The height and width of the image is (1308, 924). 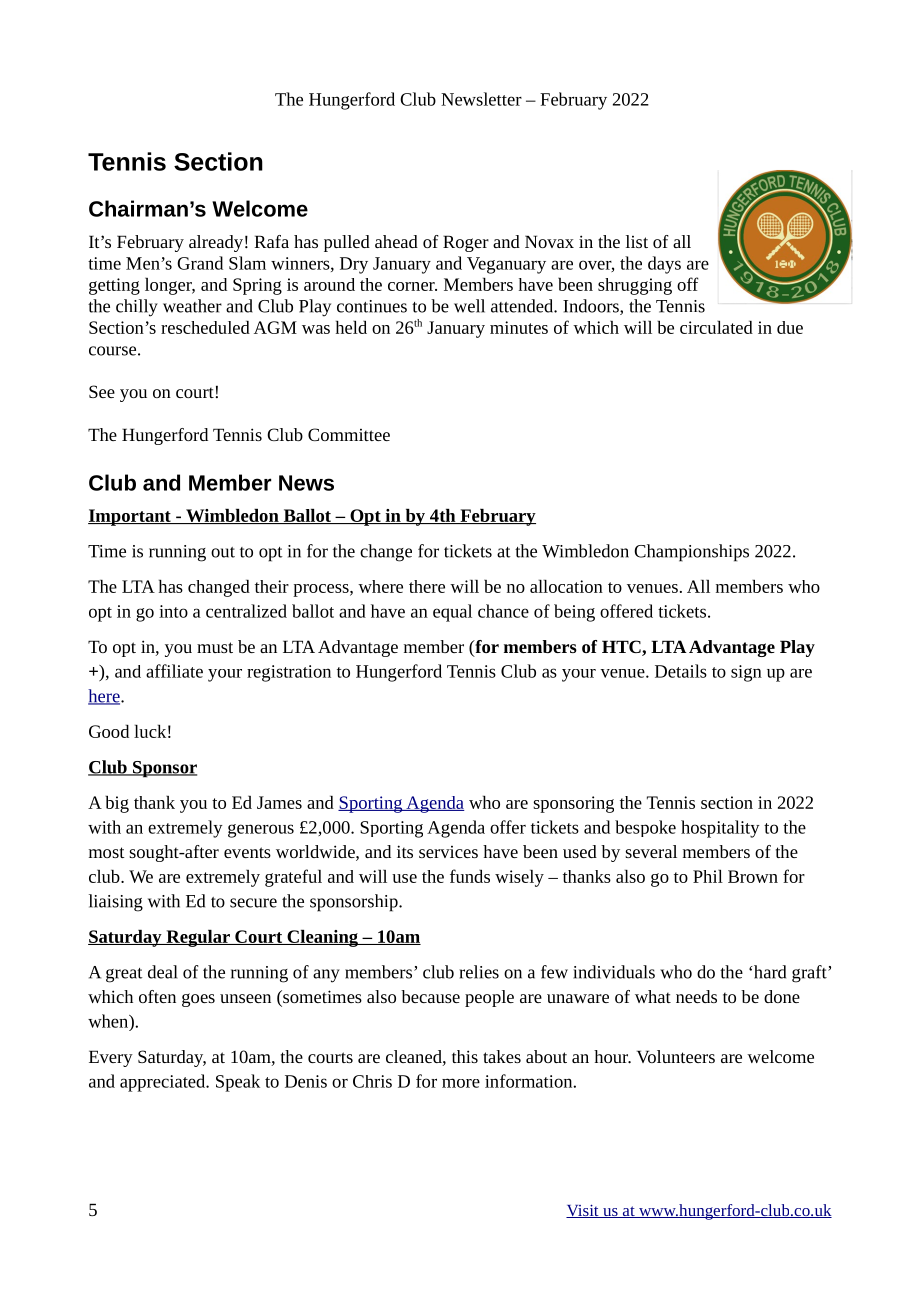 What do you see at coordinates (164, 1083) in the image?
I see `appreciated` at bounding box center [164, 1083].
